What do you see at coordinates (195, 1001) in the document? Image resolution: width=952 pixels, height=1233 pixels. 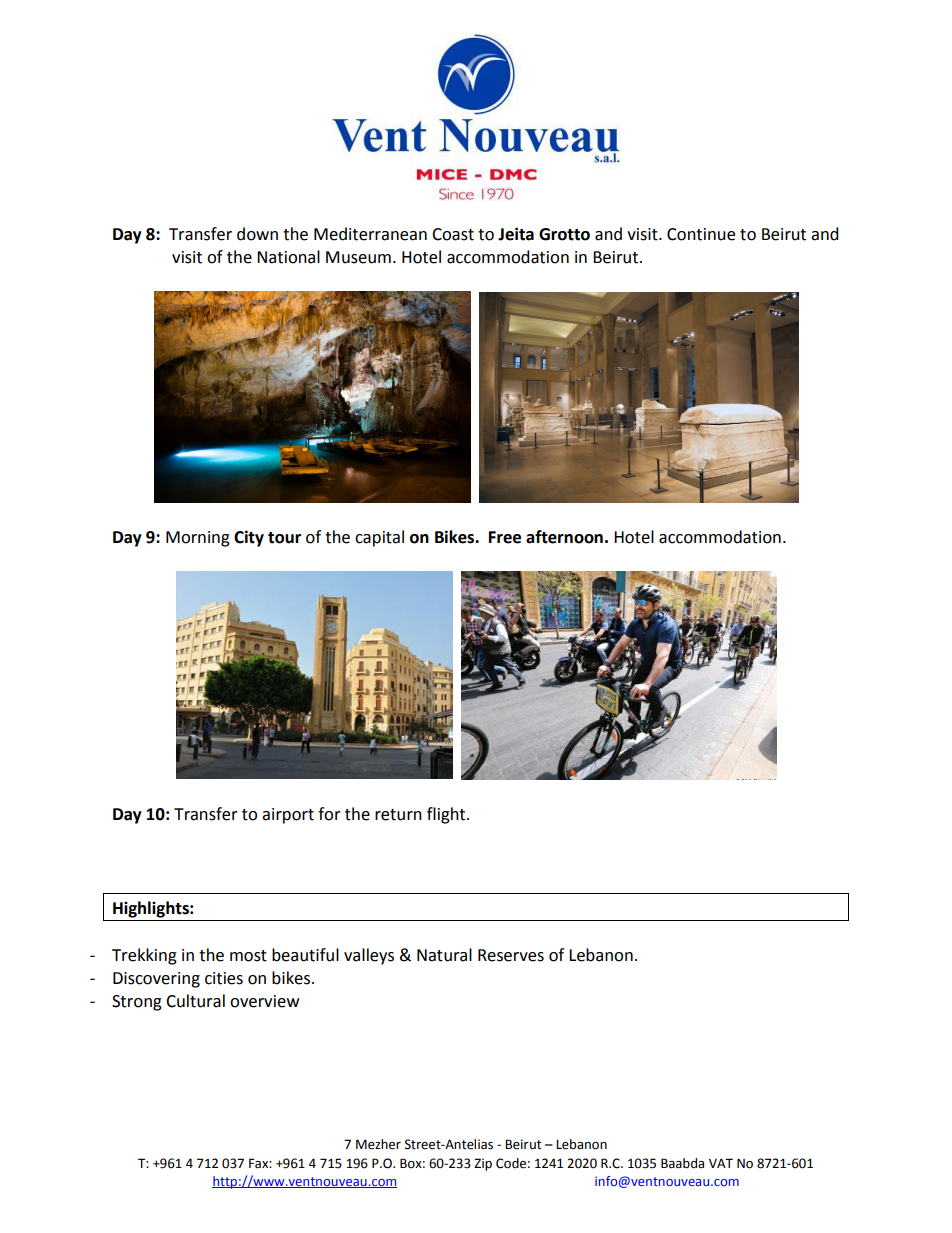 I see `Cultural` at bounding box center [195, 1001].
